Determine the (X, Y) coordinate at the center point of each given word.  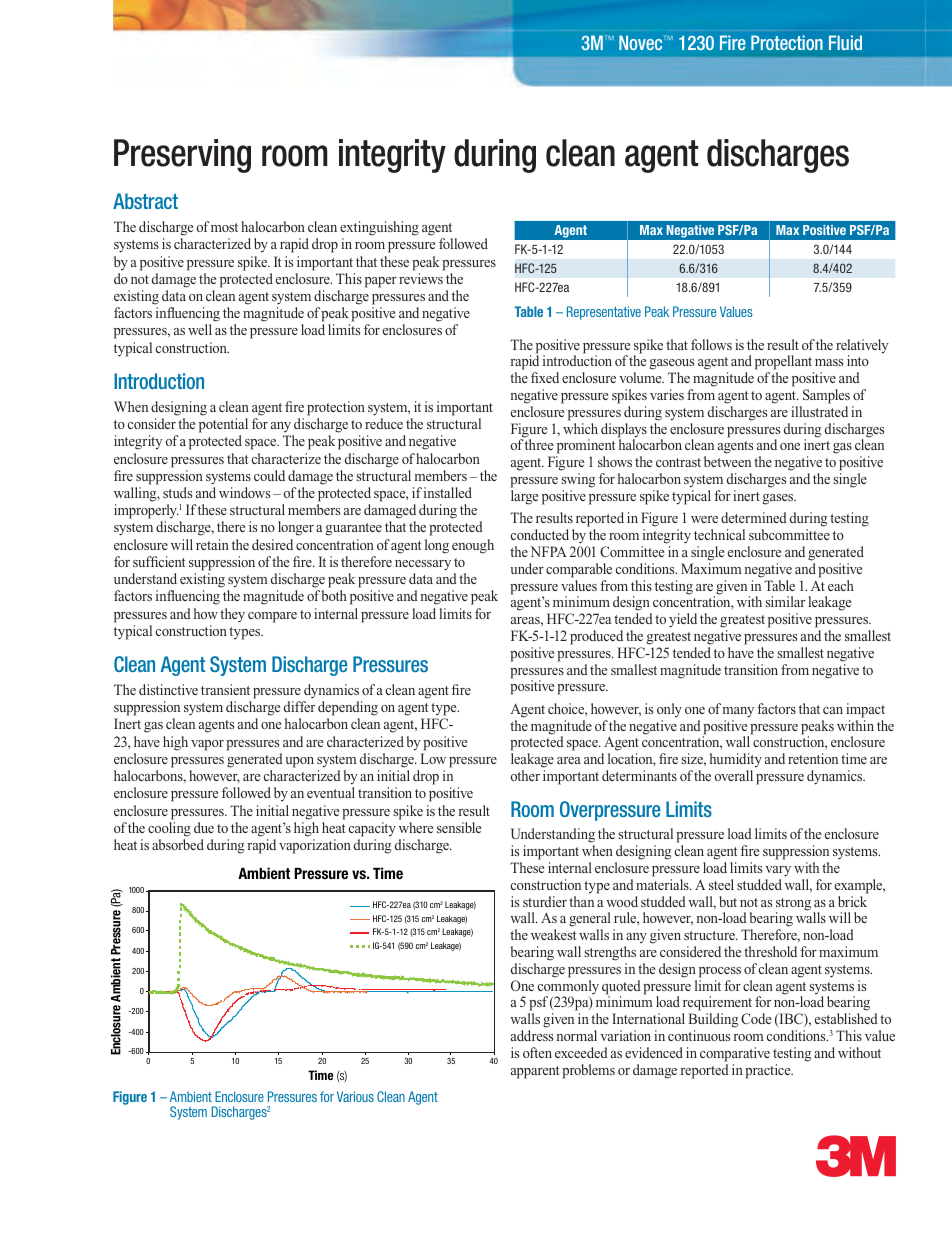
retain (212, 544)
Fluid (845, 42)
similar (785, 601)
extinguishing (379, 228)
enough (473, 546)
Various (355, 1096)
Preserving (182, 156)
